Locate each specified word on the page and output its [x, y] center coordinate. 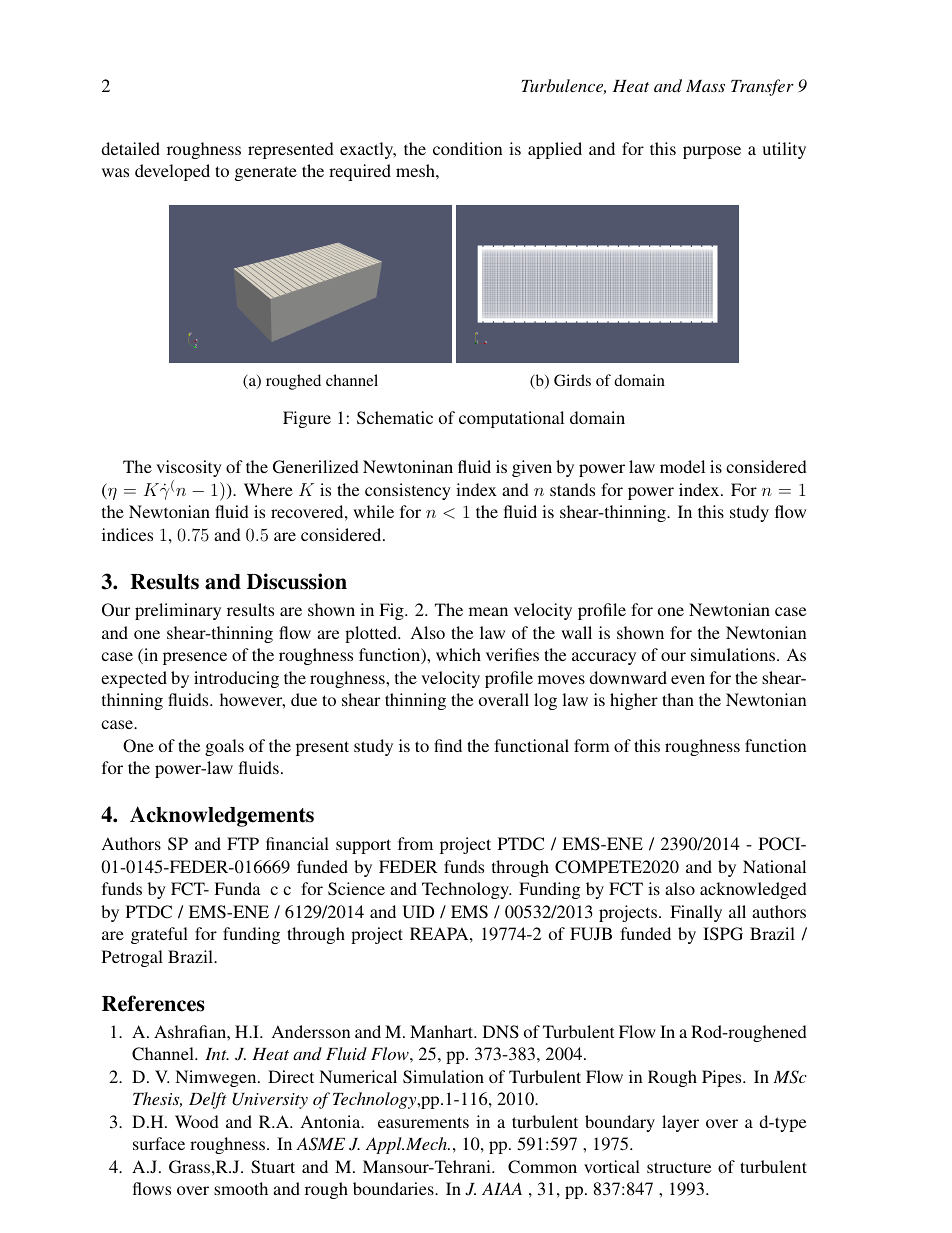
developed [172, 172]
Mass [705, 86]
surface [159, 1143]
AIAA [502, 1188]
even [688, 679]
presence [195, 658]
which [458, 654]
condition [467, 148]
